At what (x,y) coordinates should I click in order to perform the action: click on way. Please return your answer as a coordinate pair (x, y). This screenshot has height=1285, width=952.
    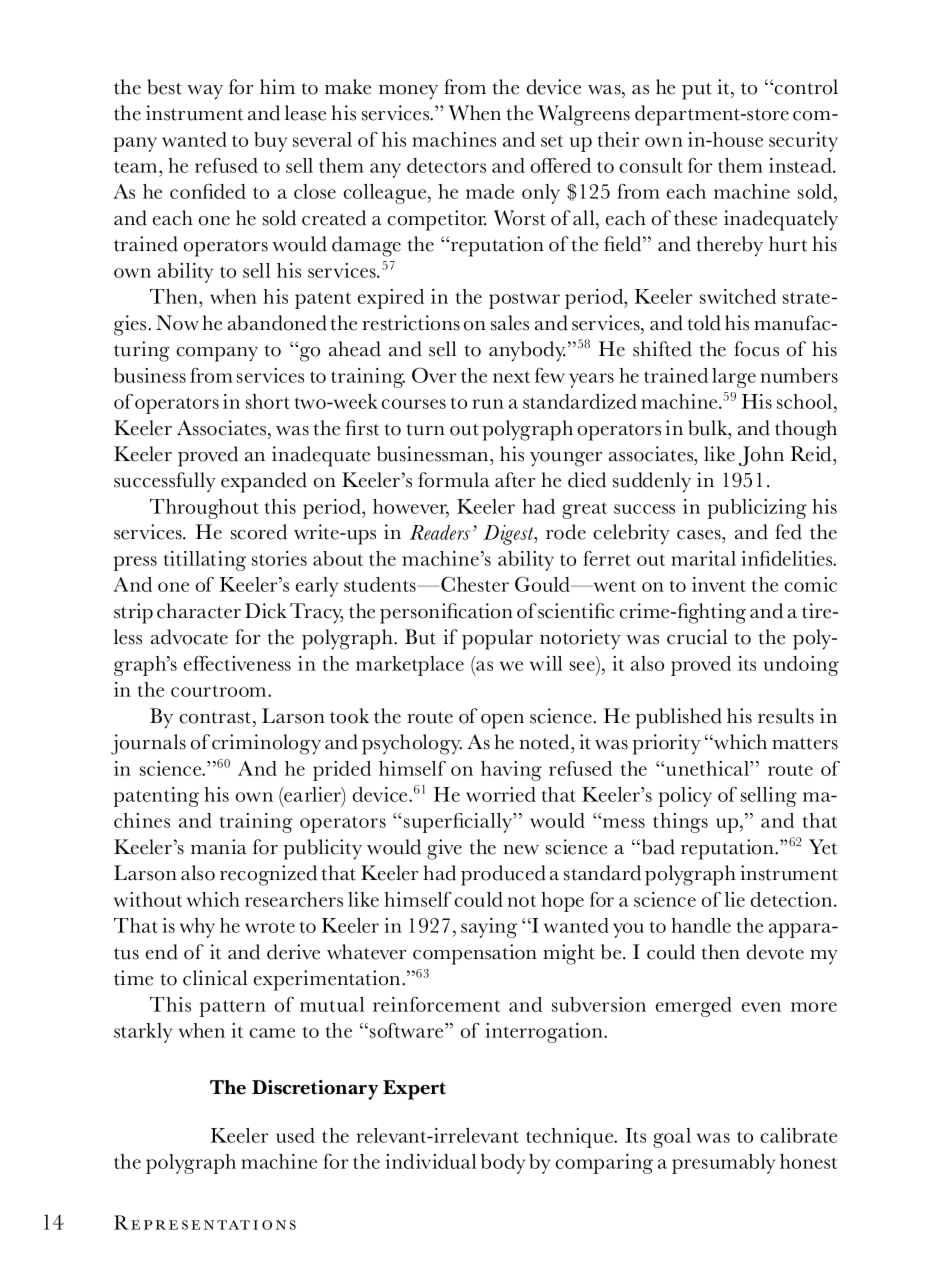
    Looking at the image, I should click on (205, 92).
